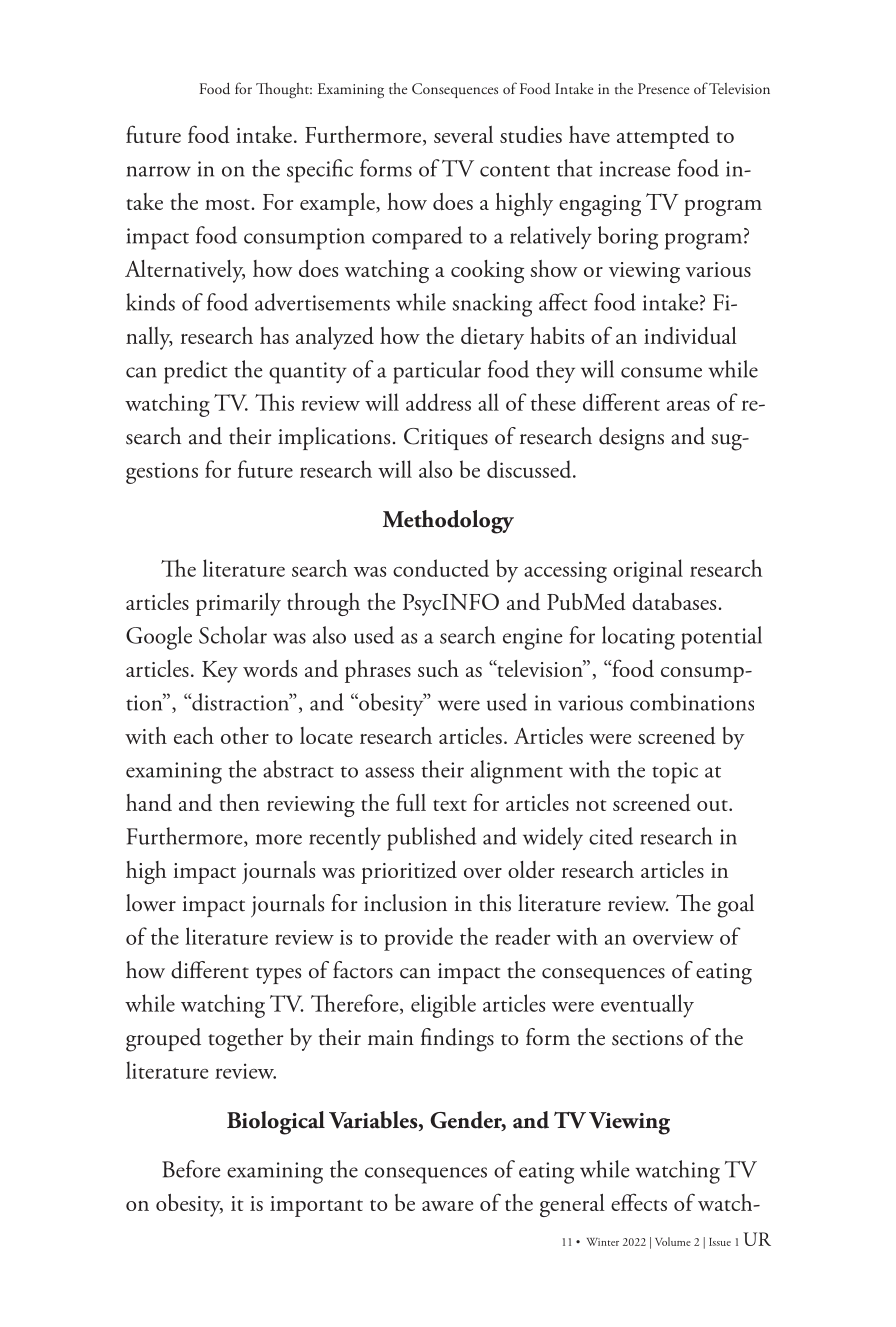 The width and height of the screenshot is (896, 1327). I want to click on provide, so click(418, 939).
